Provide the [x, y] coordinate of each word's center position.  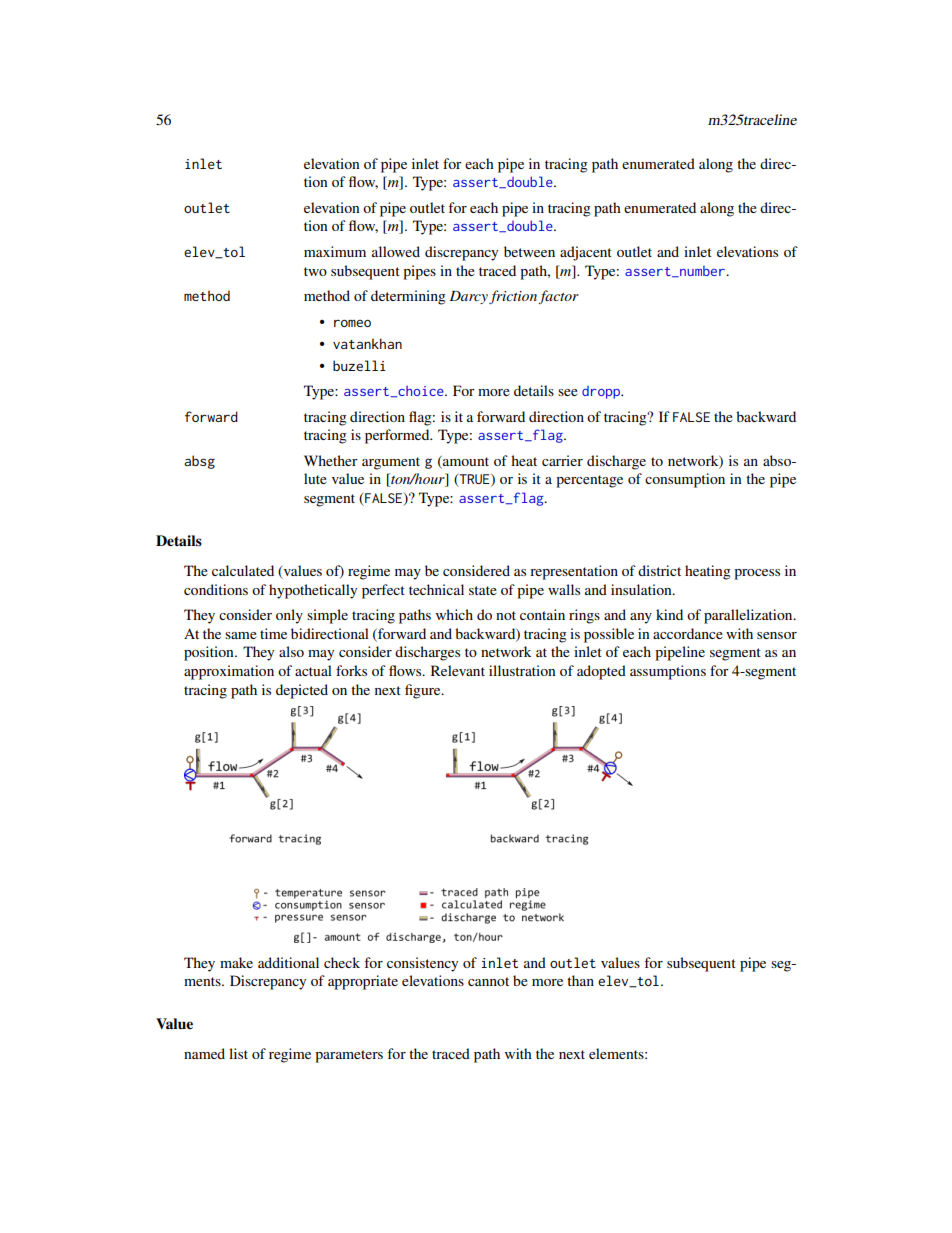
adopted [601, 672]
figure [424, 691]
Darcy [469, 297]
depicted [302, 691]
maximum [335, 251]
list [238, 1053]
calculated [243, 570]
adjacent [586, 253]
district [659, 570]
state [483, 590]
